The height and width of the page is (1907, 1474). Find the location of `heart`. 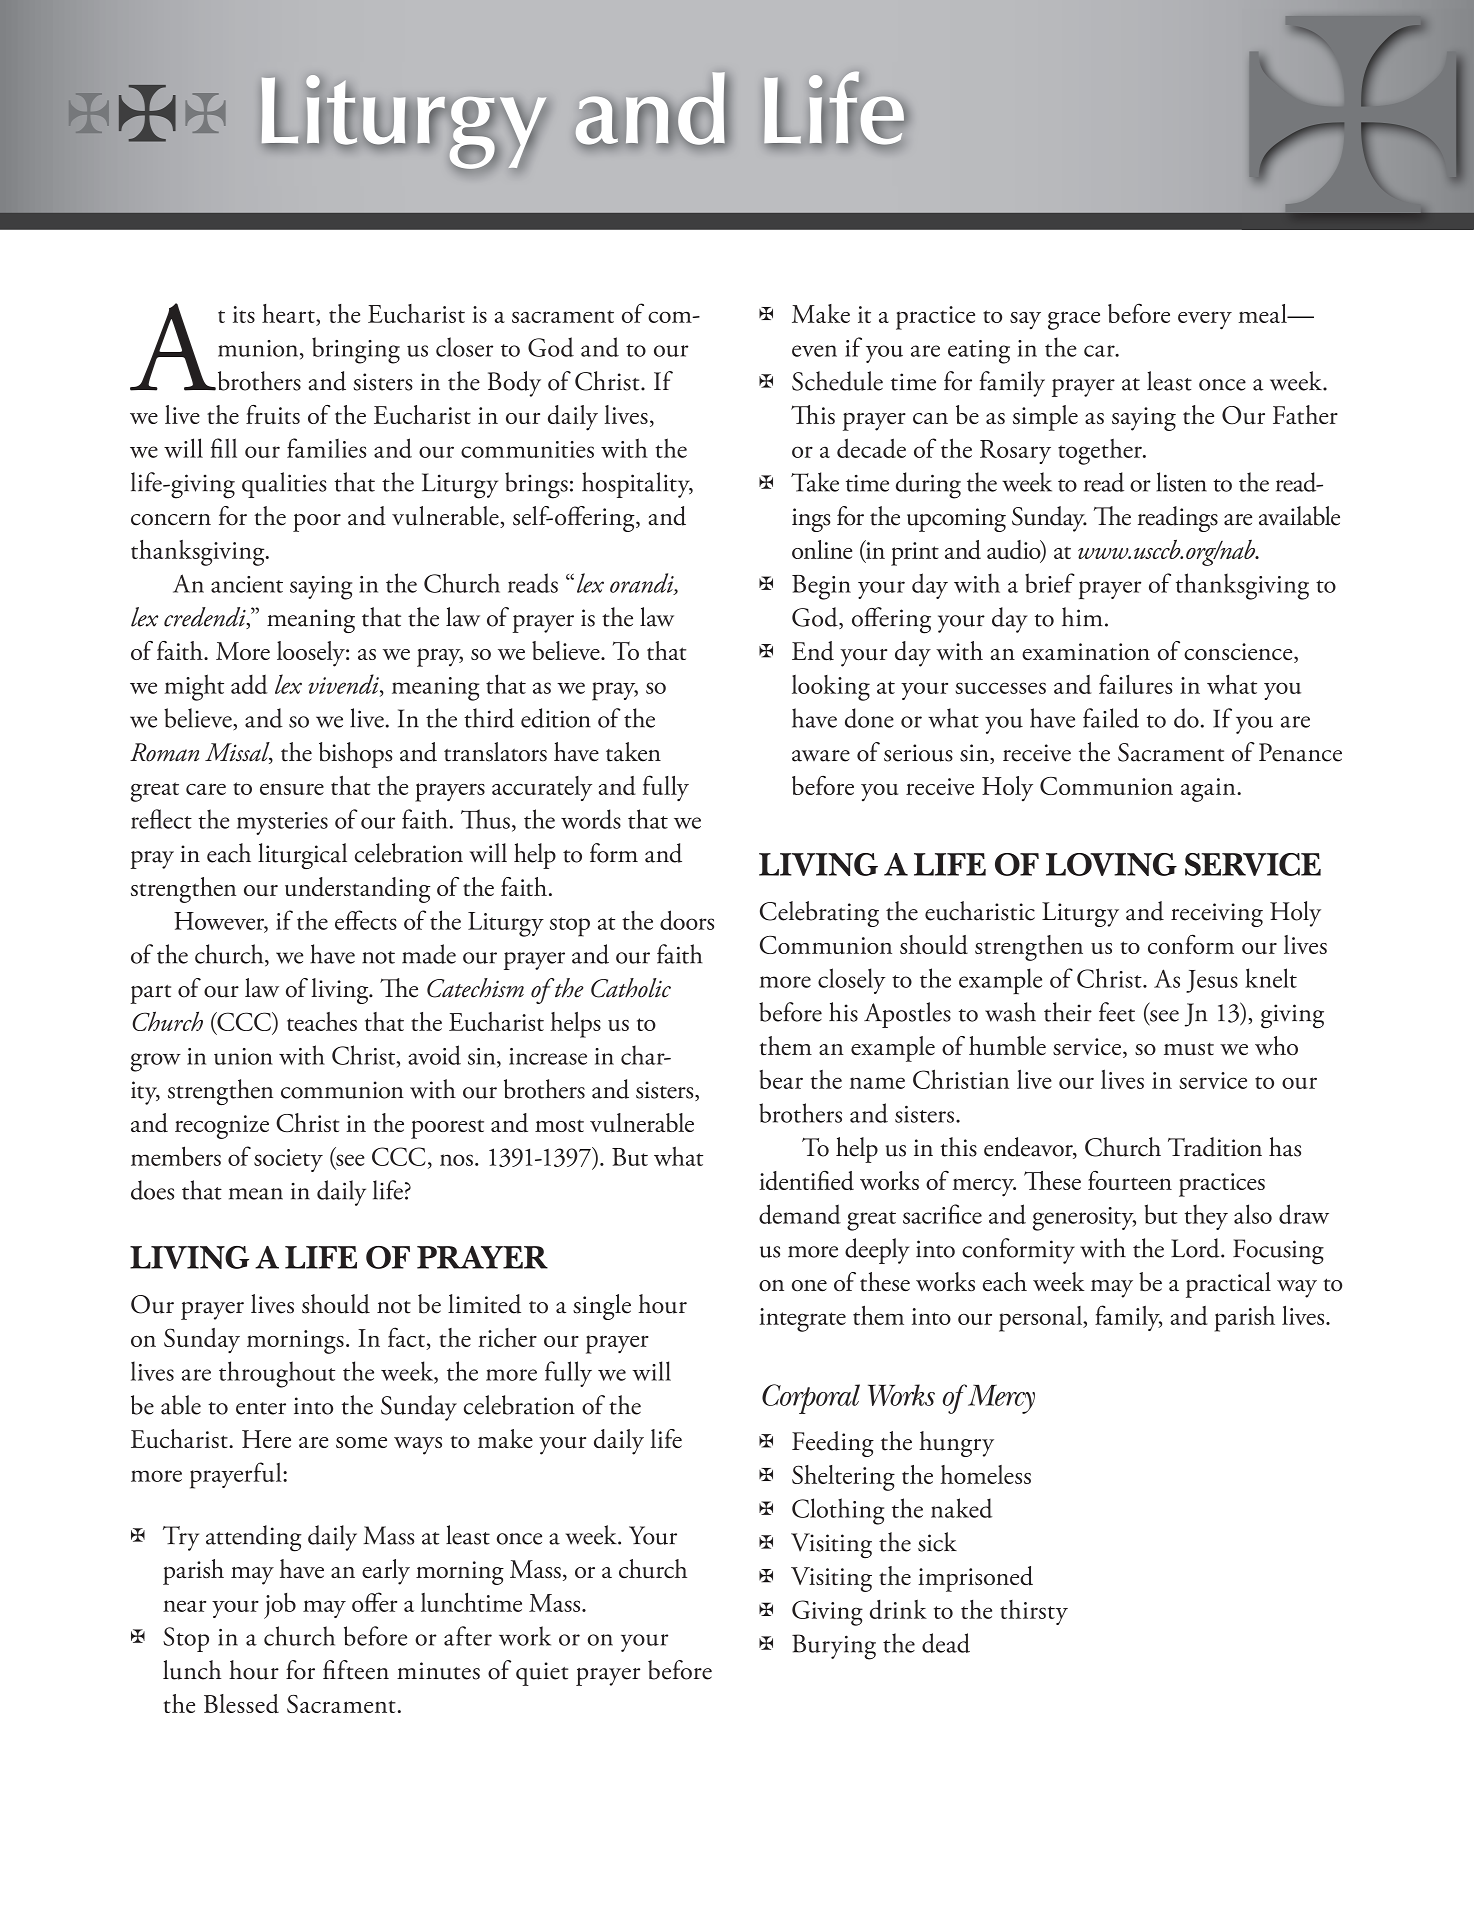

heart is located at coordinates (289, 313).
